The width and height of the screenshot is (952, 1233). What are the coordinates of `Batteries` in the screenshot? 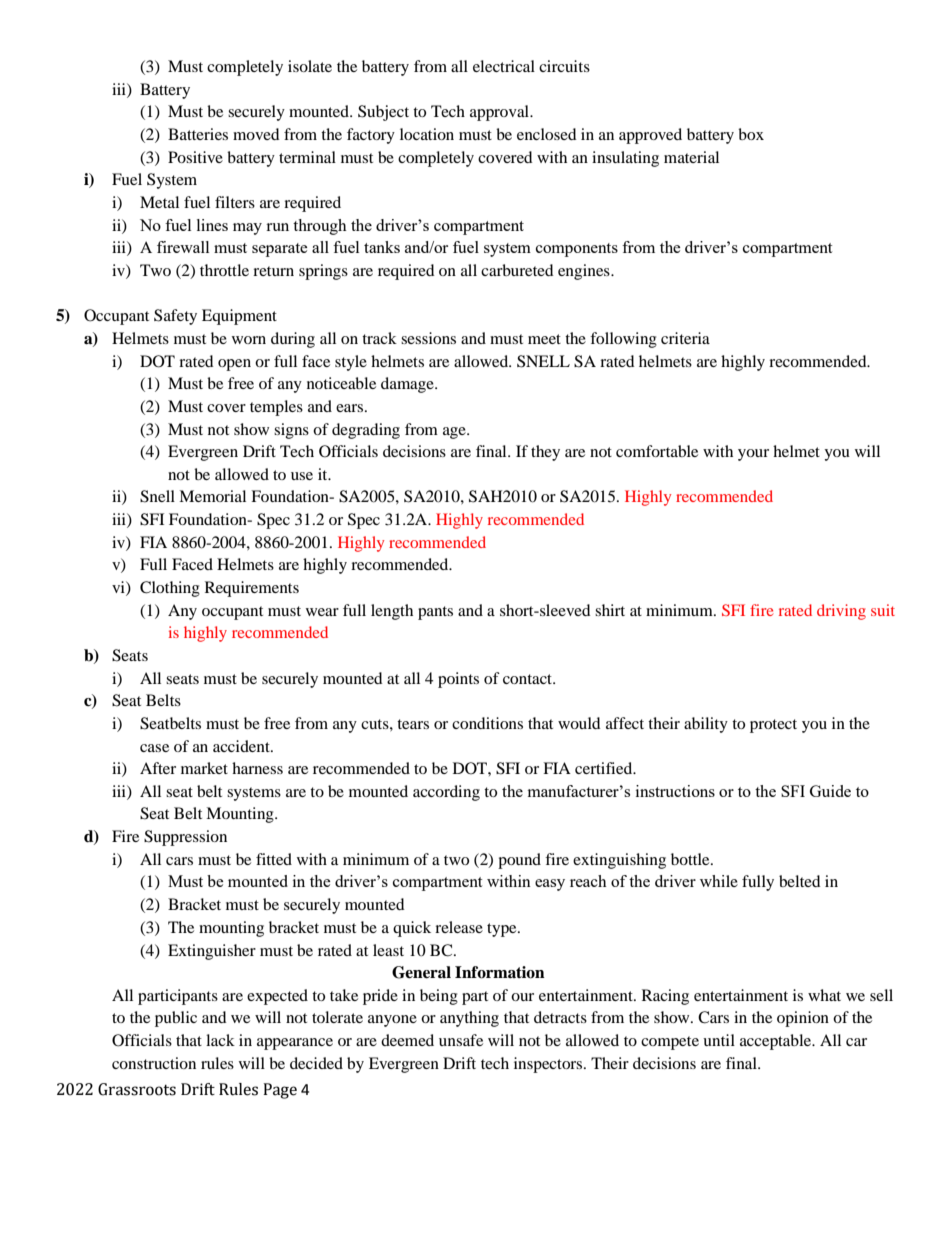 It's located at (198, 134).
